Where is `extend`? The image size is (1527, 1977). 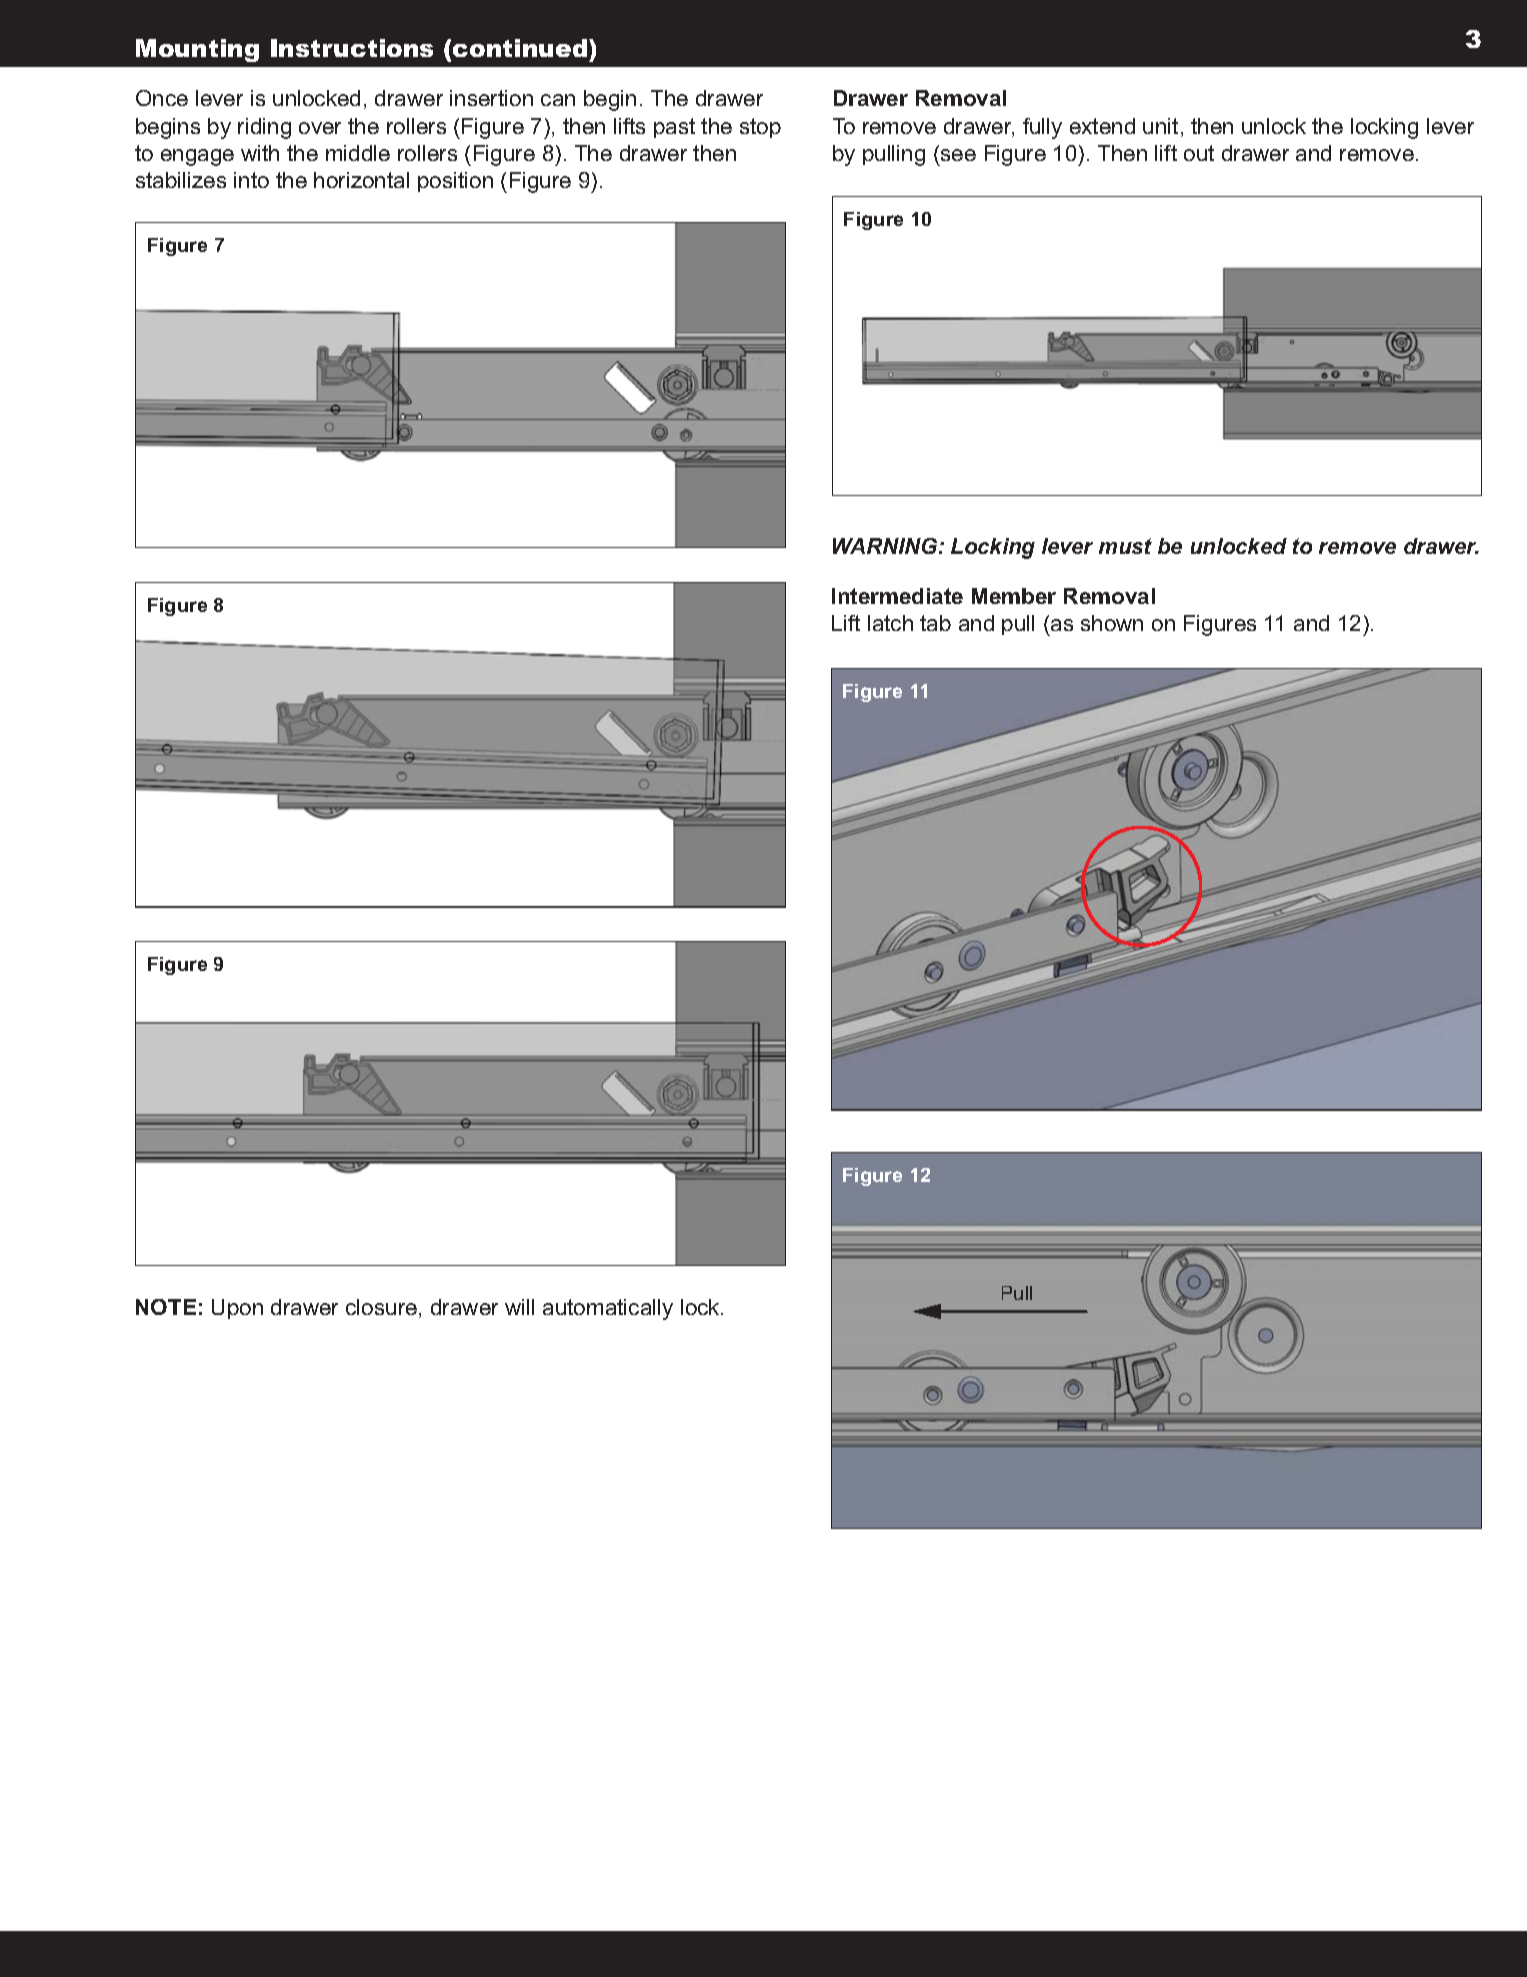 extend is located at coordinates (1102, 126).
